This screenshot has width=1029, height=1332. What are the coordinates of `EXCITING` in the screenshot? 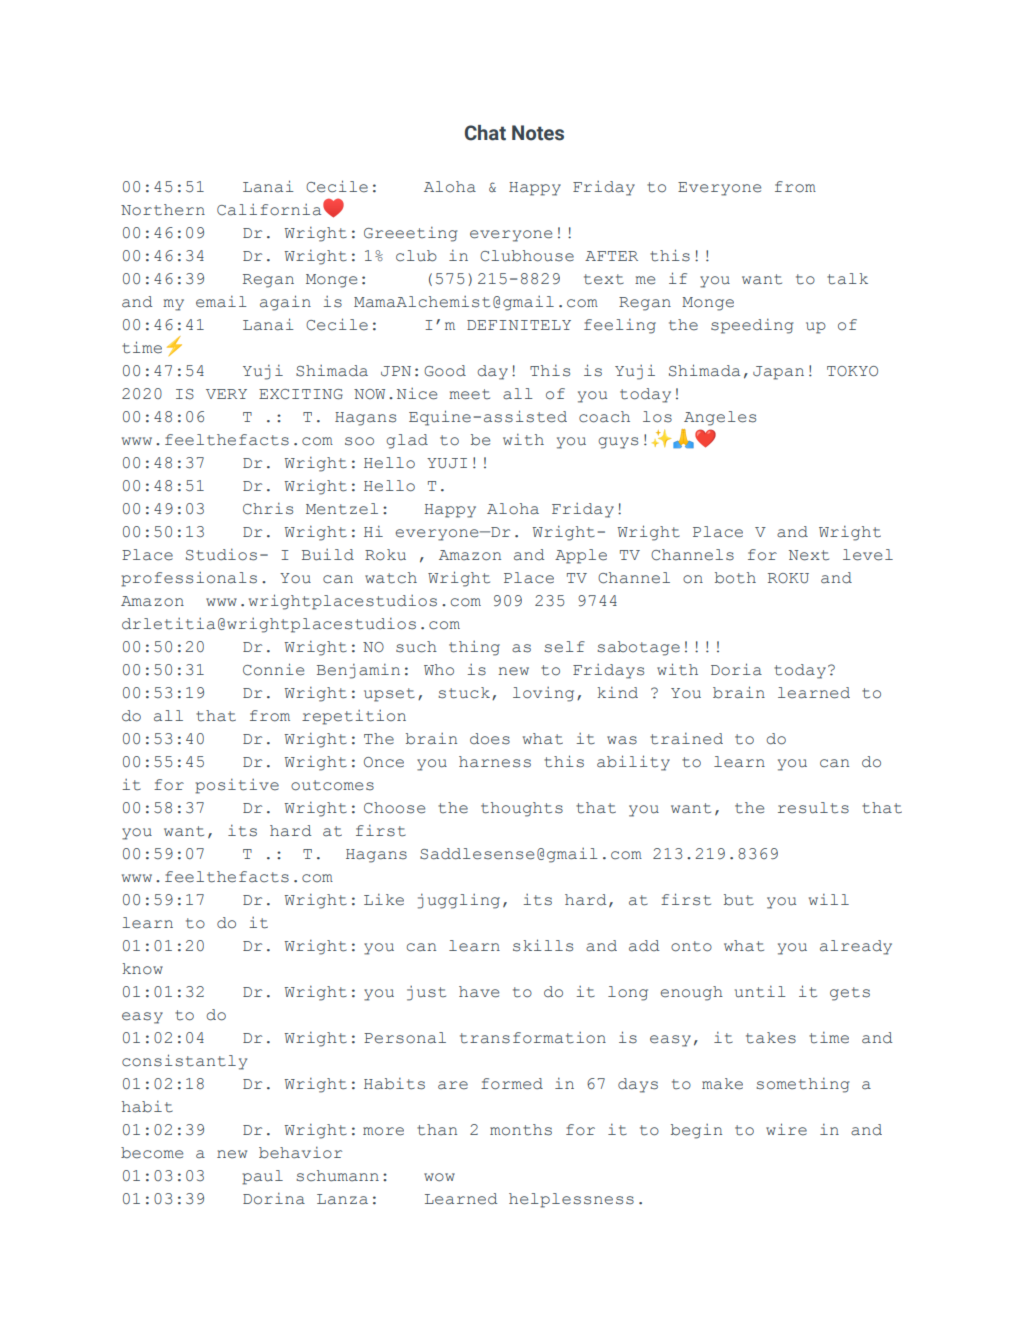 It's located at (301, 394).
